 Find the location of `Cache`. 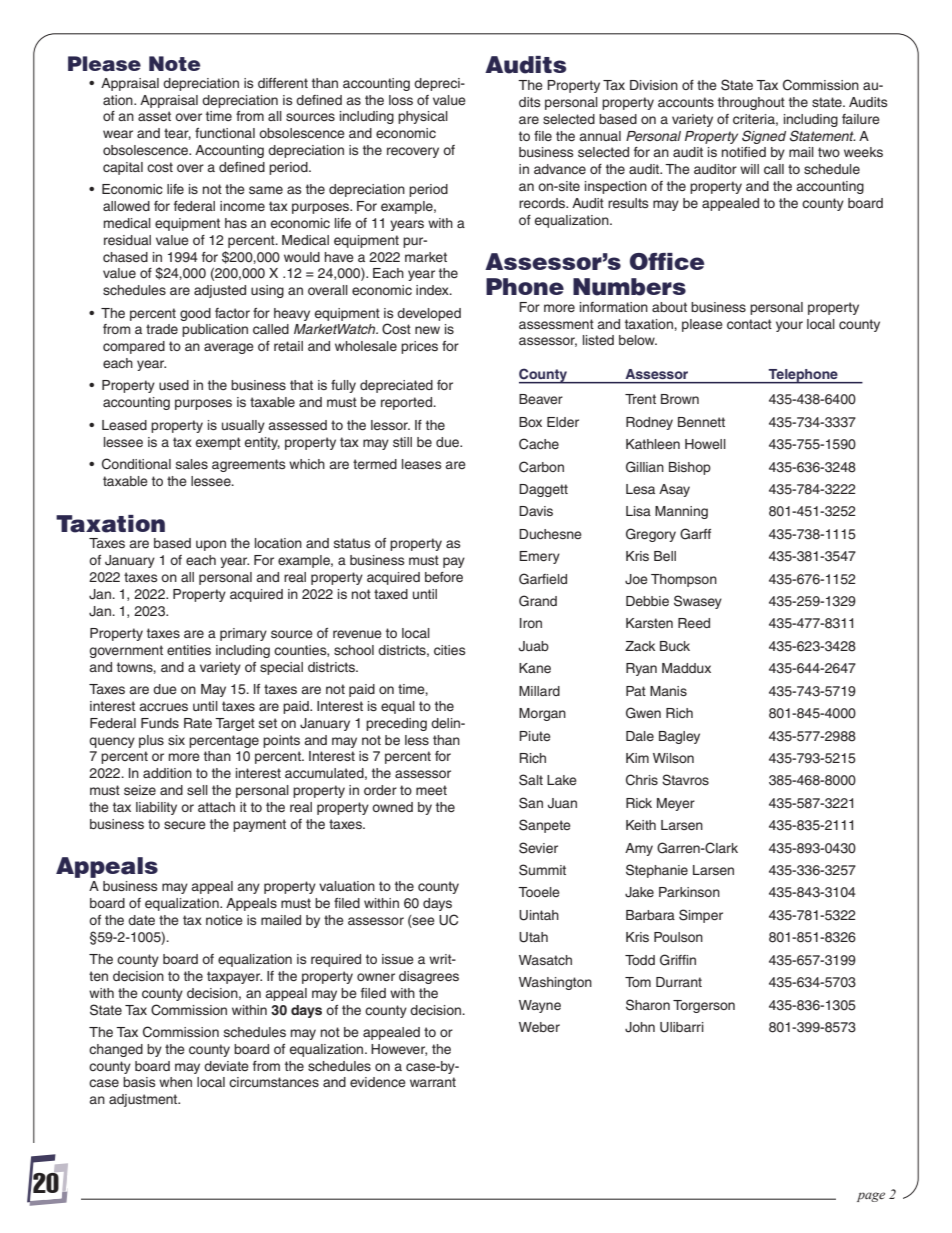

Cache is located at coordinates (539, 444).
